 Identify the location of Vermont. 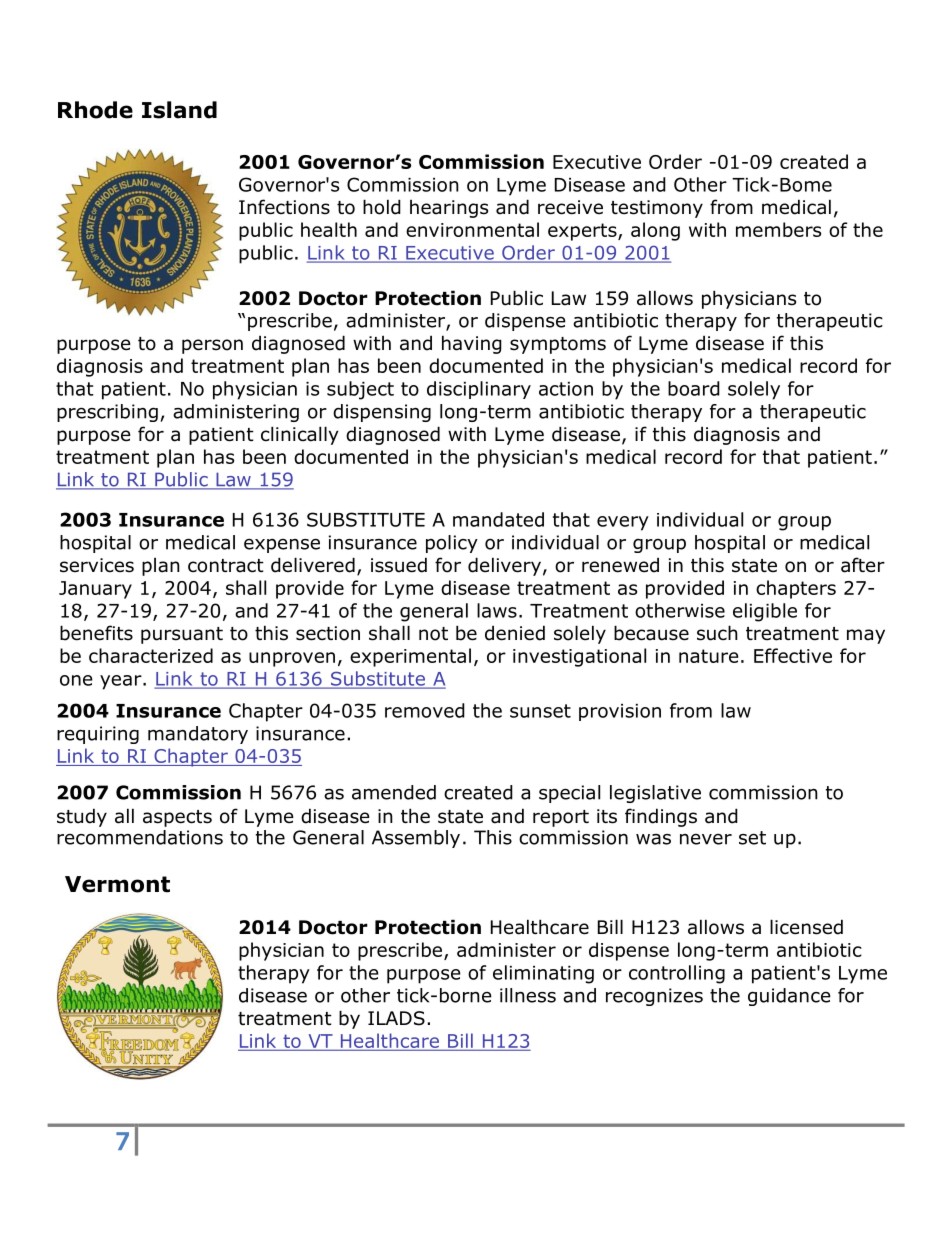
(117, 884).
